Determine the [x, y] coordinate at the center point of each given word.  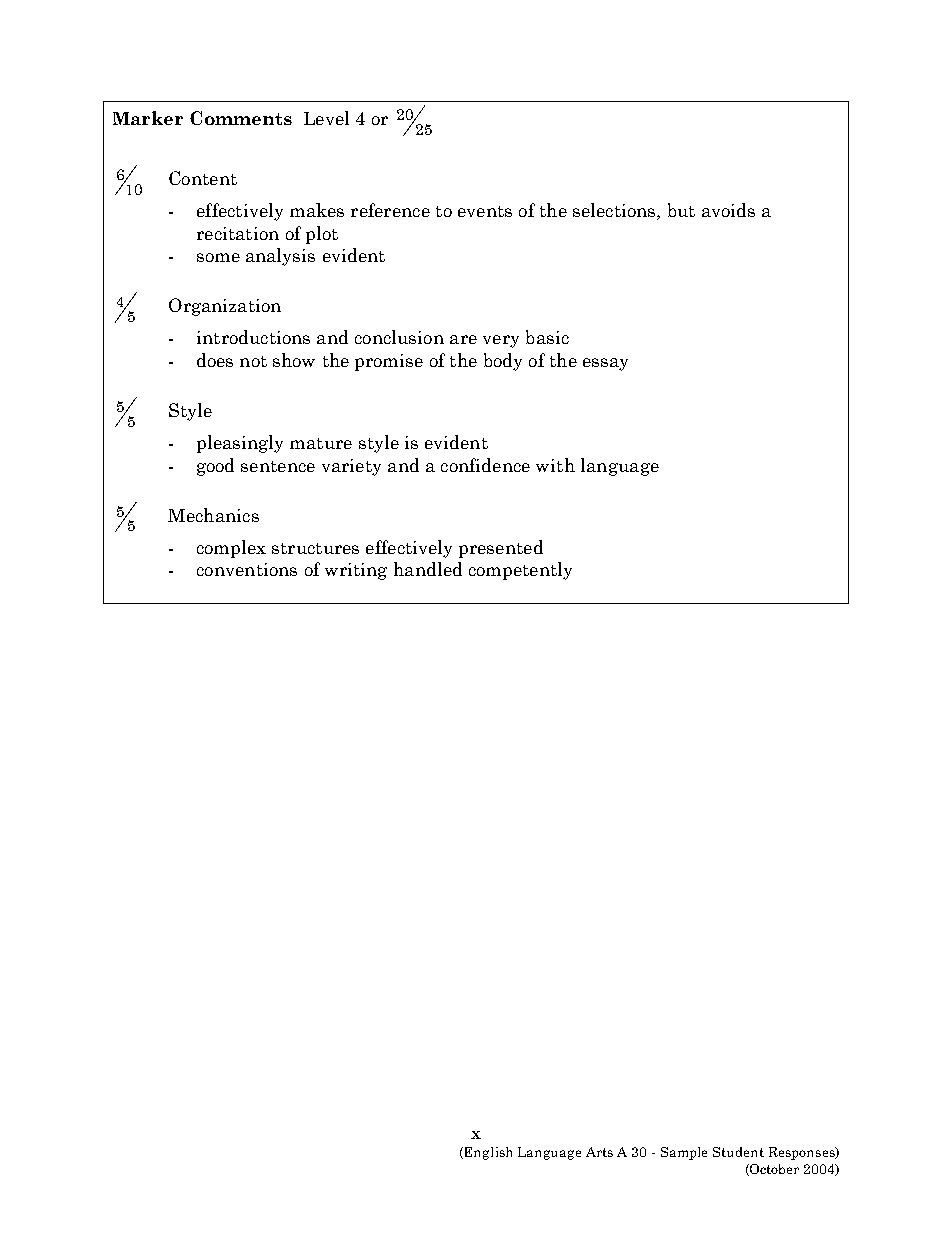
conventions [247, 569]
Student [738, 1152]
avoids [728, 210]
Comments [241, 118]
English [488, 1153]
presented [501, 549]
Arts [599, 1152]
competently [520, 571]
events [485, 211]
